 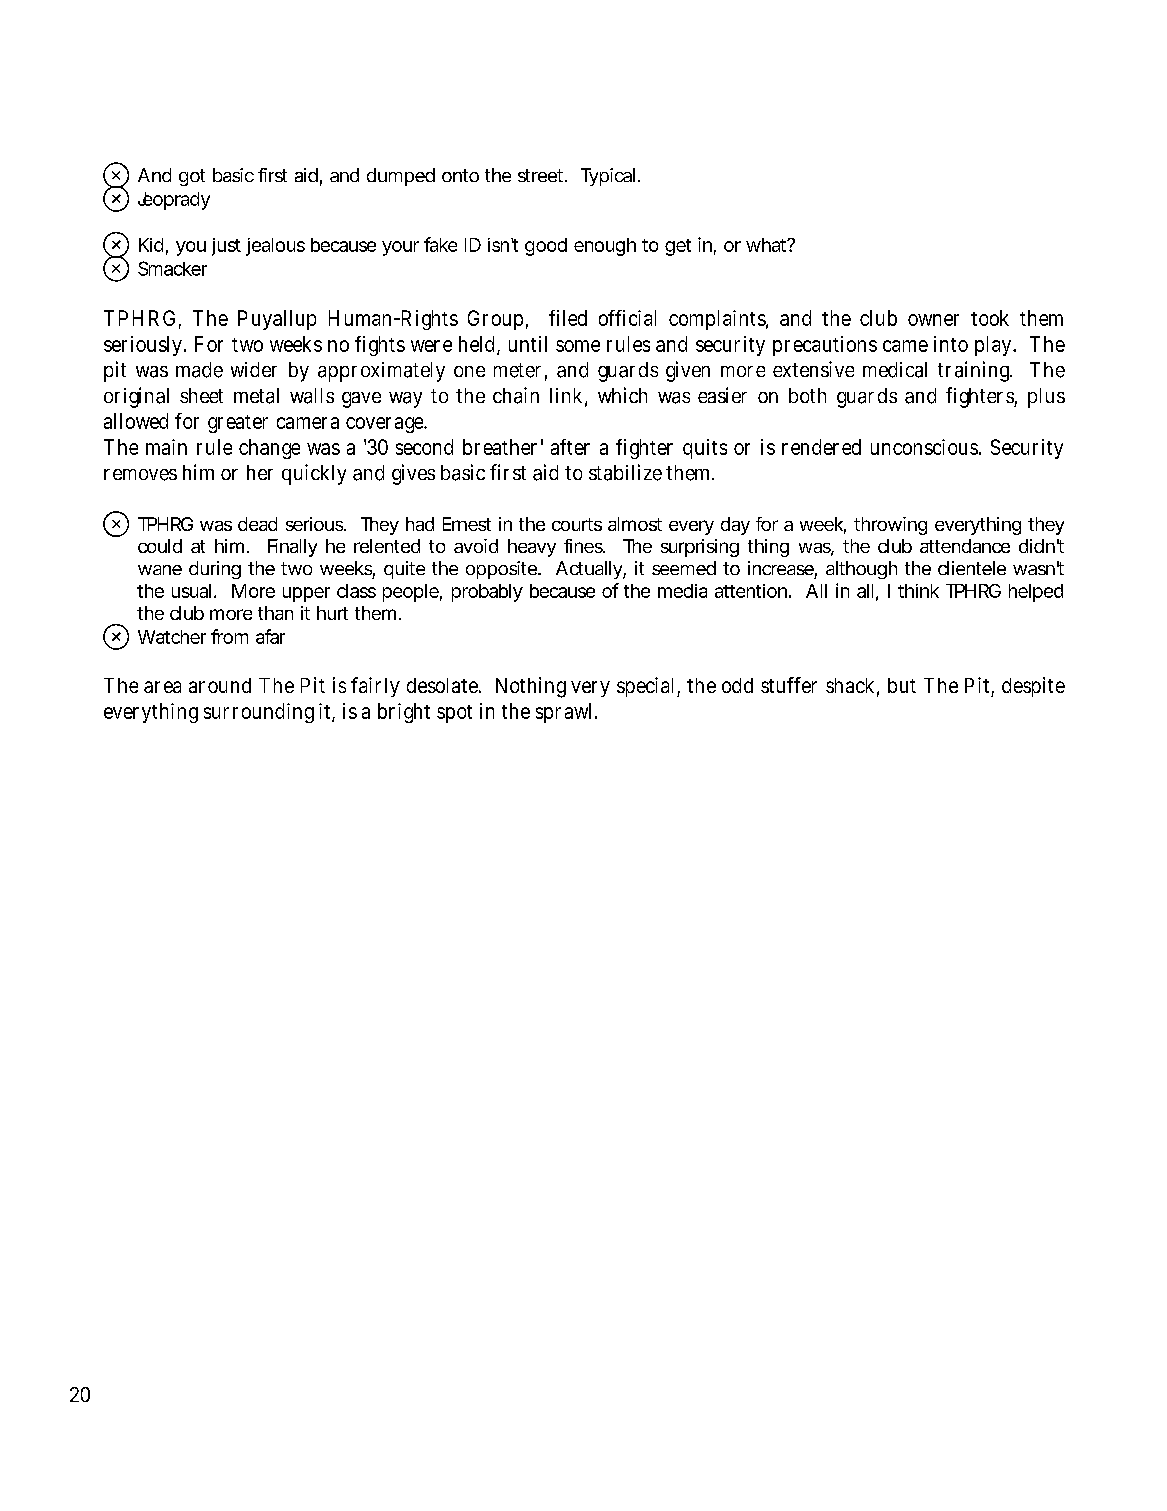 I want to click on almost, so click(x=635, y=524).
